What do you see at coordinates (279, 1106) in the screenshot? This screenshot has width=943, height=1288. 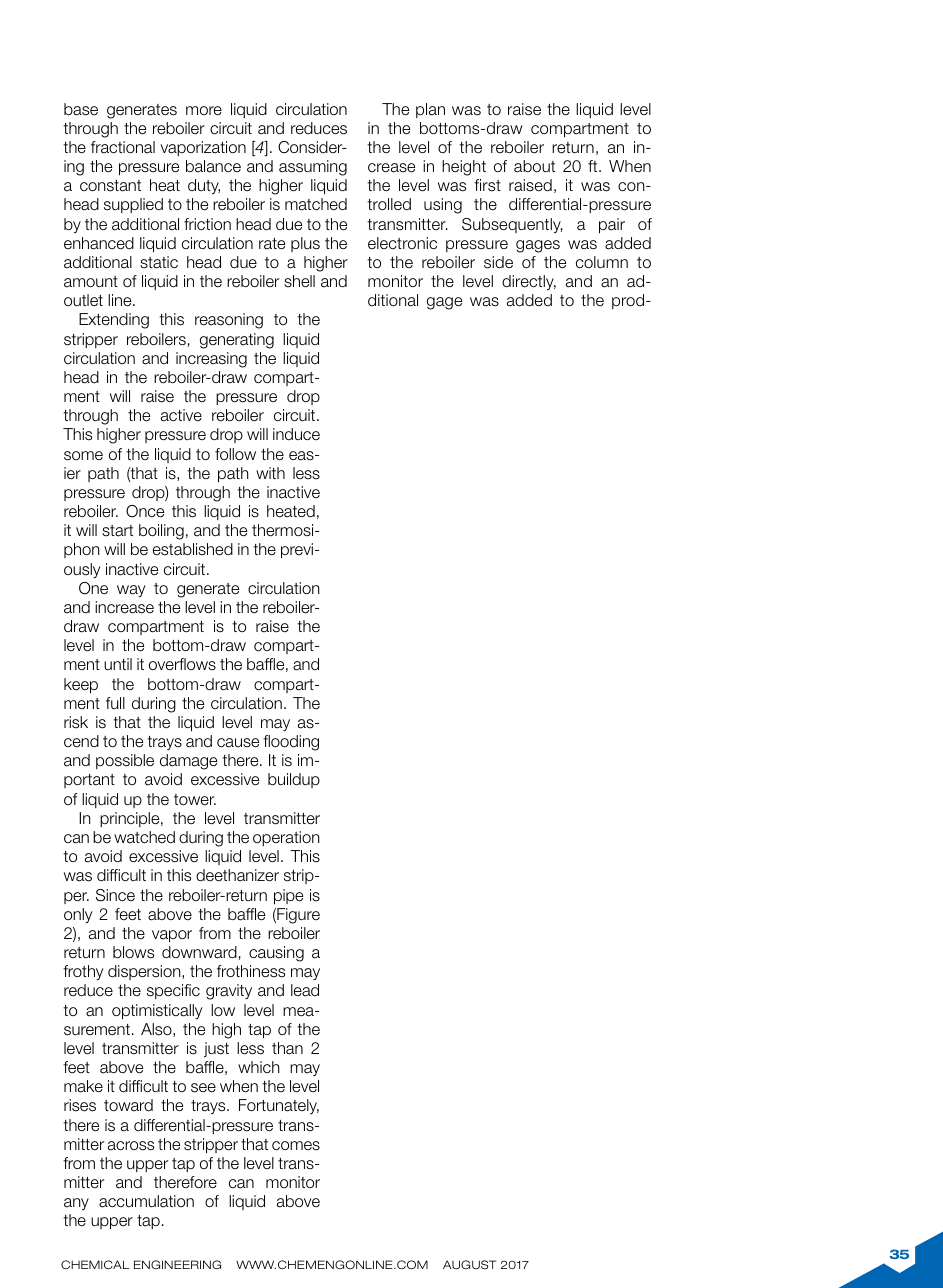 I see `Fortunately` at bounding box center [279, 1106].
